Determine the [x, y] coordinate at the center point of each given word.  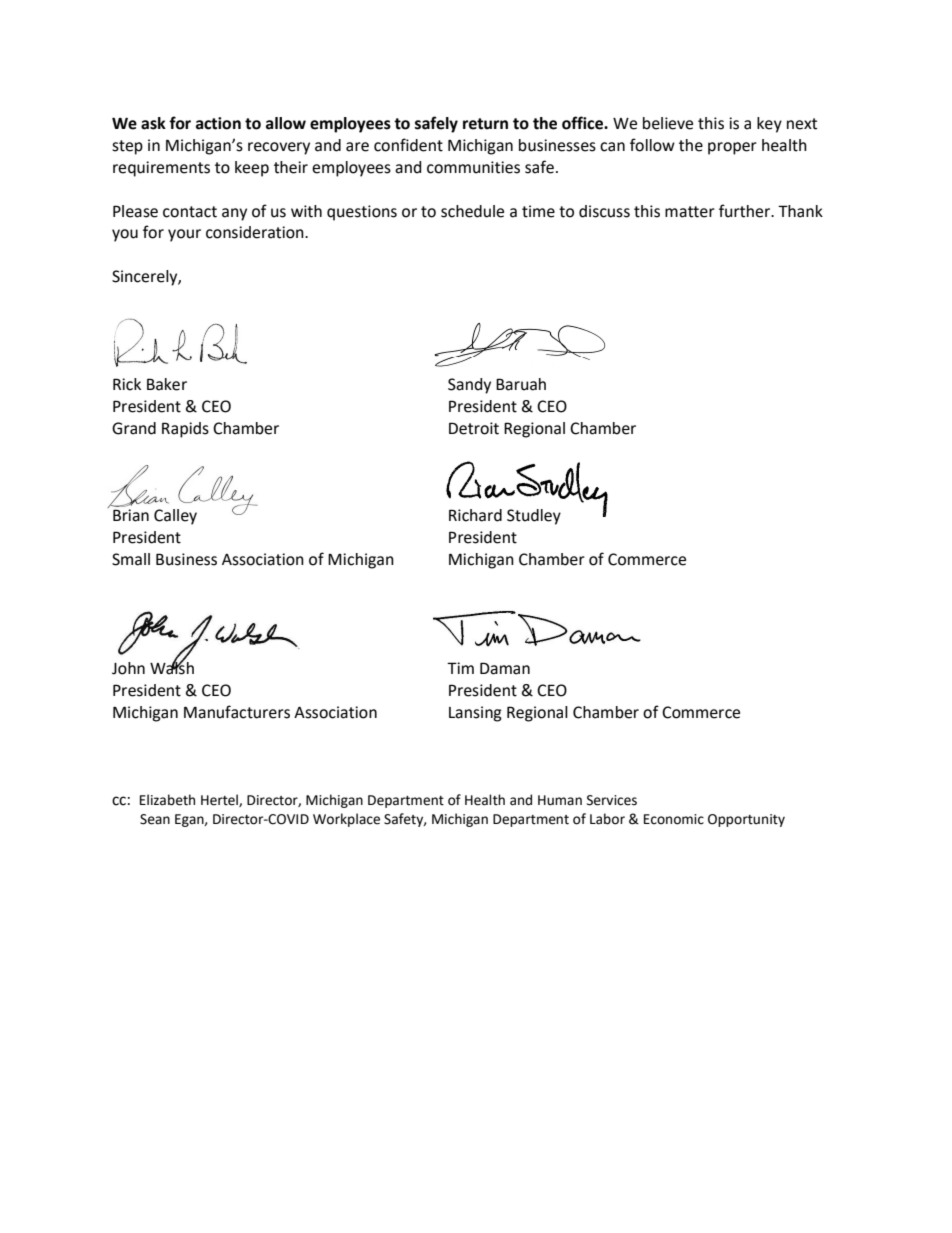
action [218, 123]
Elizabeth [167, 800]
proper [732, 148]
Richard [475, 515]
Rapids [185, 430]
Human [560, 800]
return [485, 124]
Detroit [474, 428]
